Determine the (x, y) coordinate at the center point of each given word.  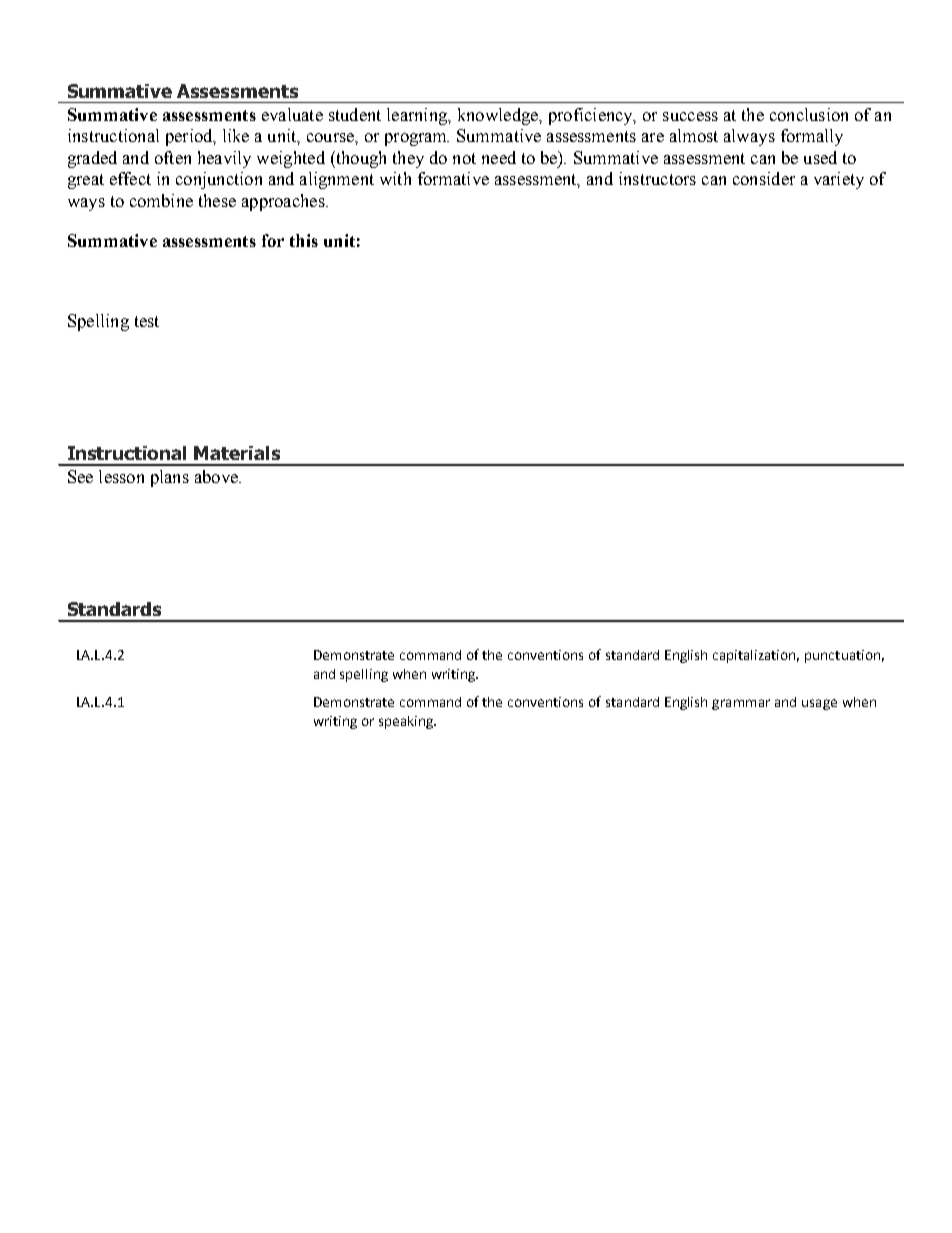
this (304, 240)
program (417, 139)
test (147, 321)
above (217, 476)
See (80, 476)
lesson (121, 476)
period (190, 137)
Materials (237, 453)
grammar (741, 704)
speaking (407, 722)
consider (764, 178)
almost (694, 135)
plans (170, 478)
